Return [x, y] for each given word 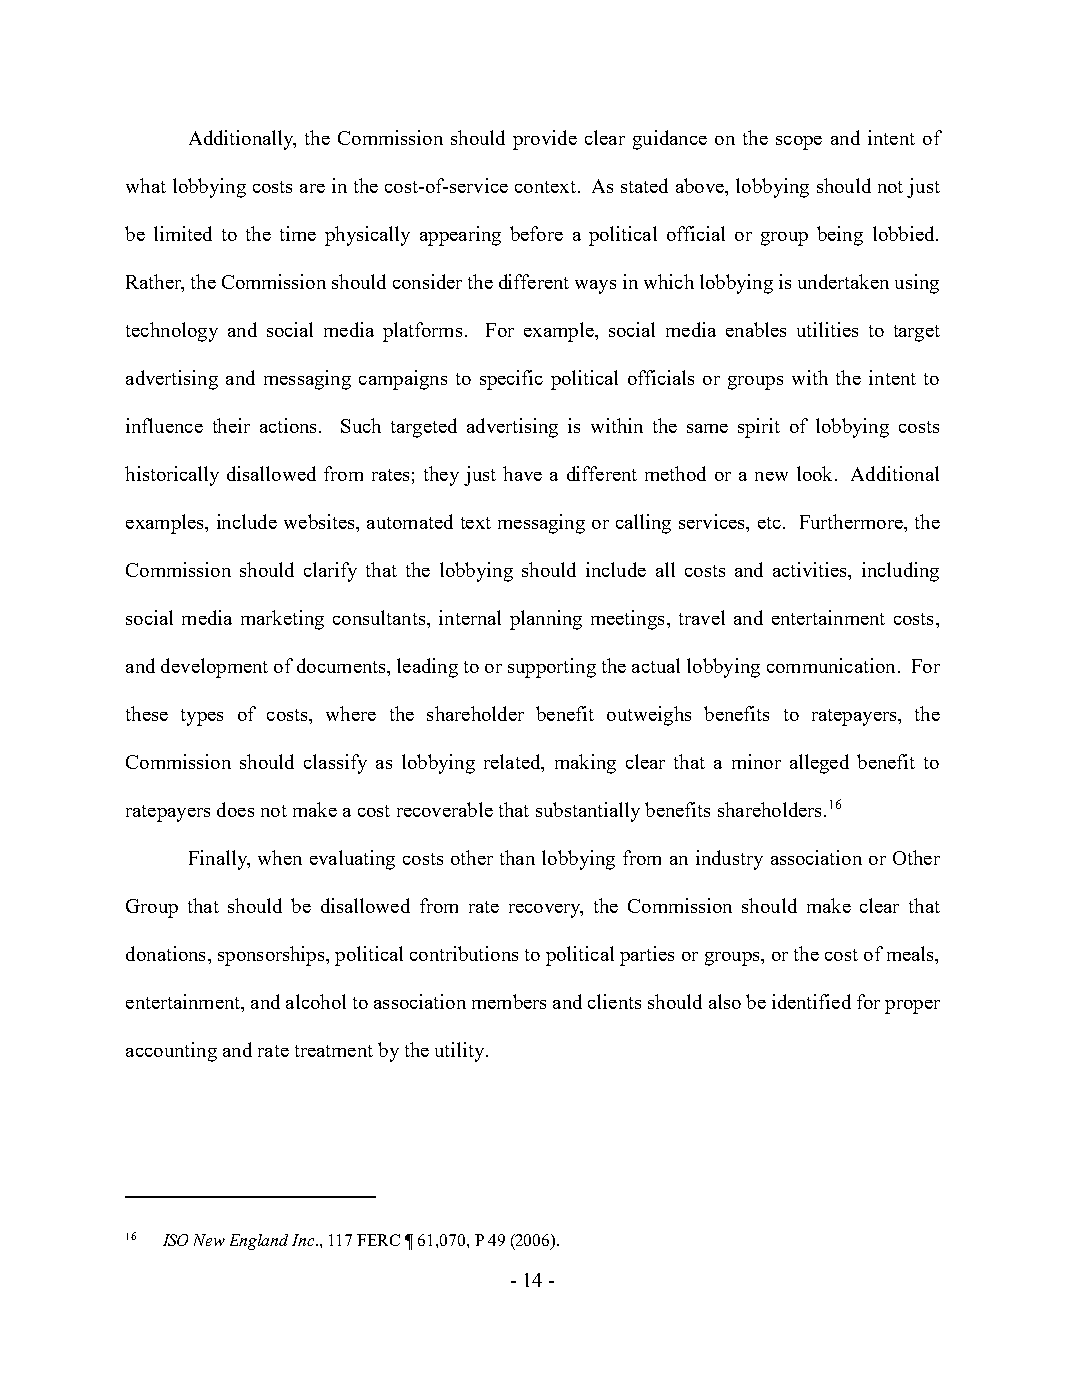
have [522, 473]
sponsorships [272, 956]
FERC [378, 1240]
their [231, 425]
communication [831, 665]
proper [912, 1007]
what [146, 185]
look [814, 473]
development [214, 668]
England [259, 1242]
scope [799, 143]
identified [811, 1001]
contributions [464, 953]
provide [545, 140]
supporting [552, 668]
